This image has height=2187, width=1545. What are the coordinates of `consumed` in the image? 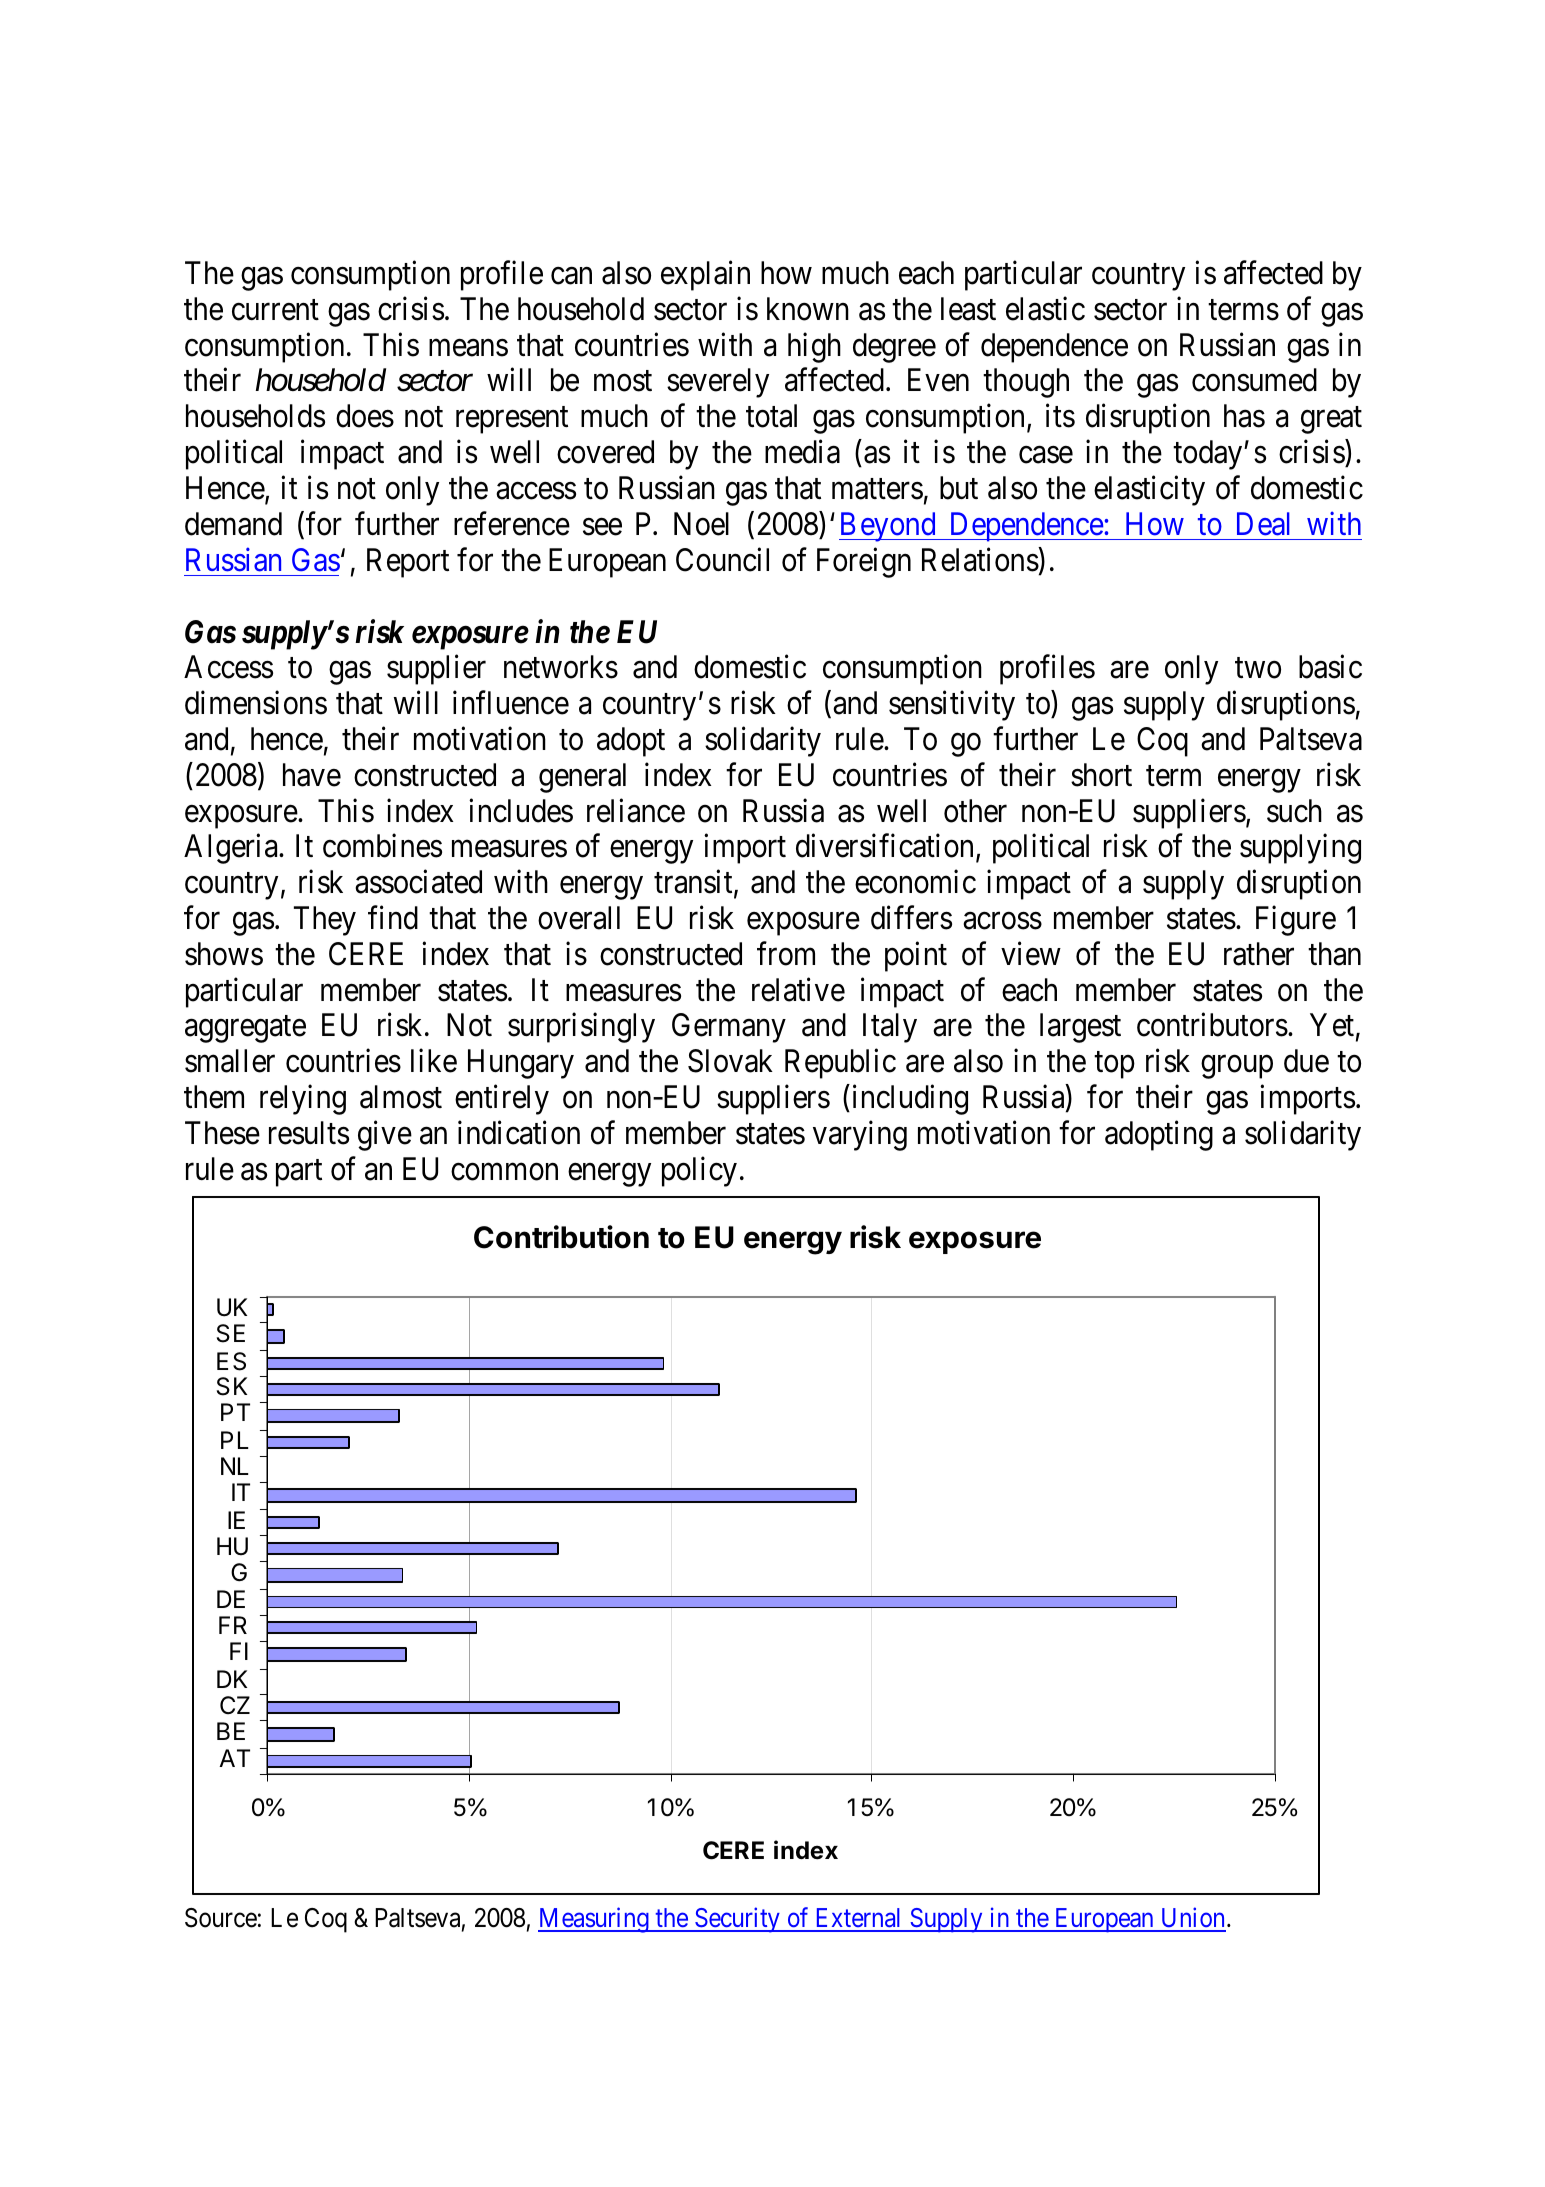 It's located at (1254, 380).
